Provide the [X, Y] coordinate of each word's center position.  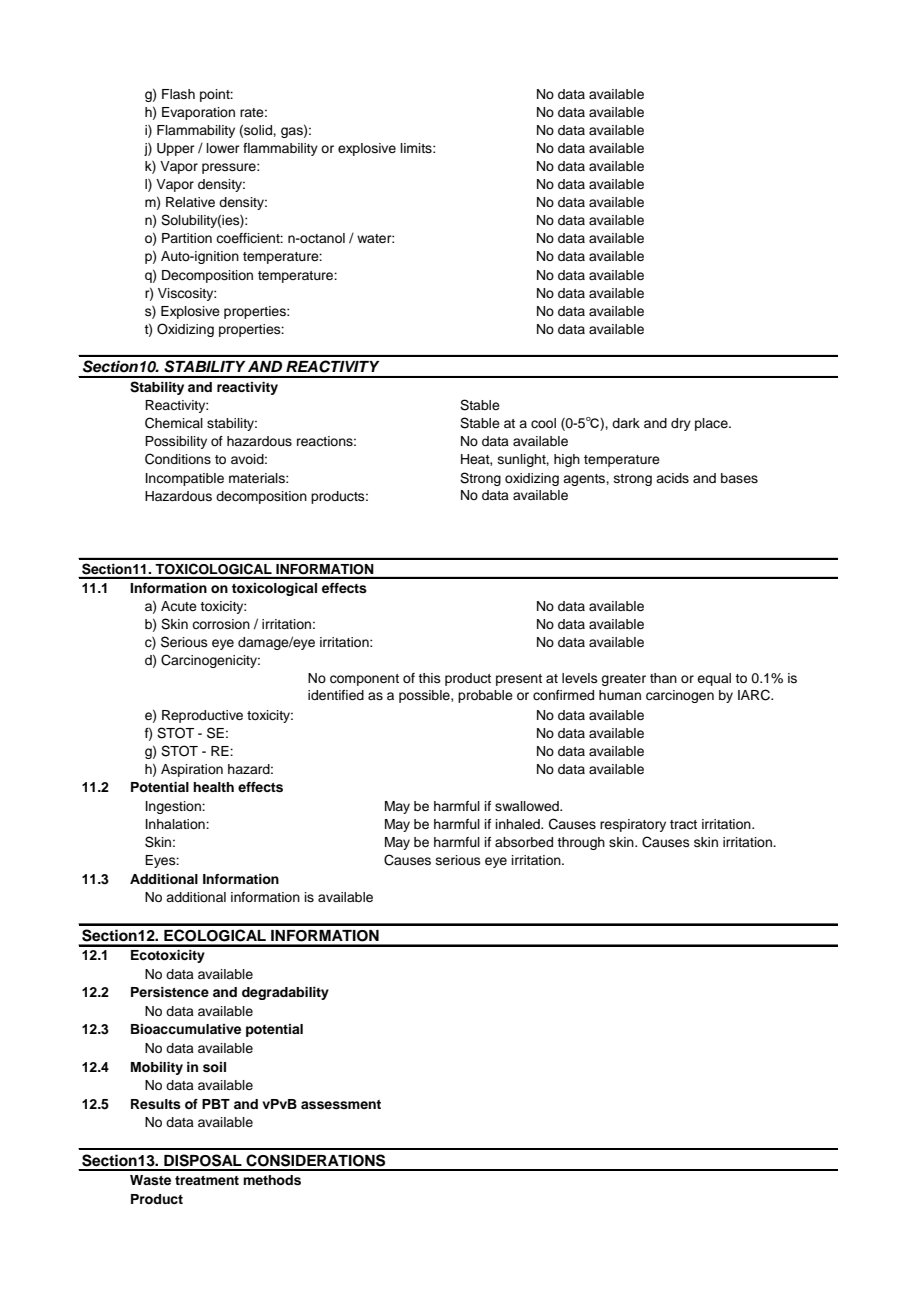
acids [672, 478]
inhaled [519, 824]
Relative [190, 202]
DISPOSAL [203, 1160]
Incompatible [185, 479]
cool [543, 423]
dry [681, 424]
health [213, 787]
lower [223, 148]
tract [683, 824]
